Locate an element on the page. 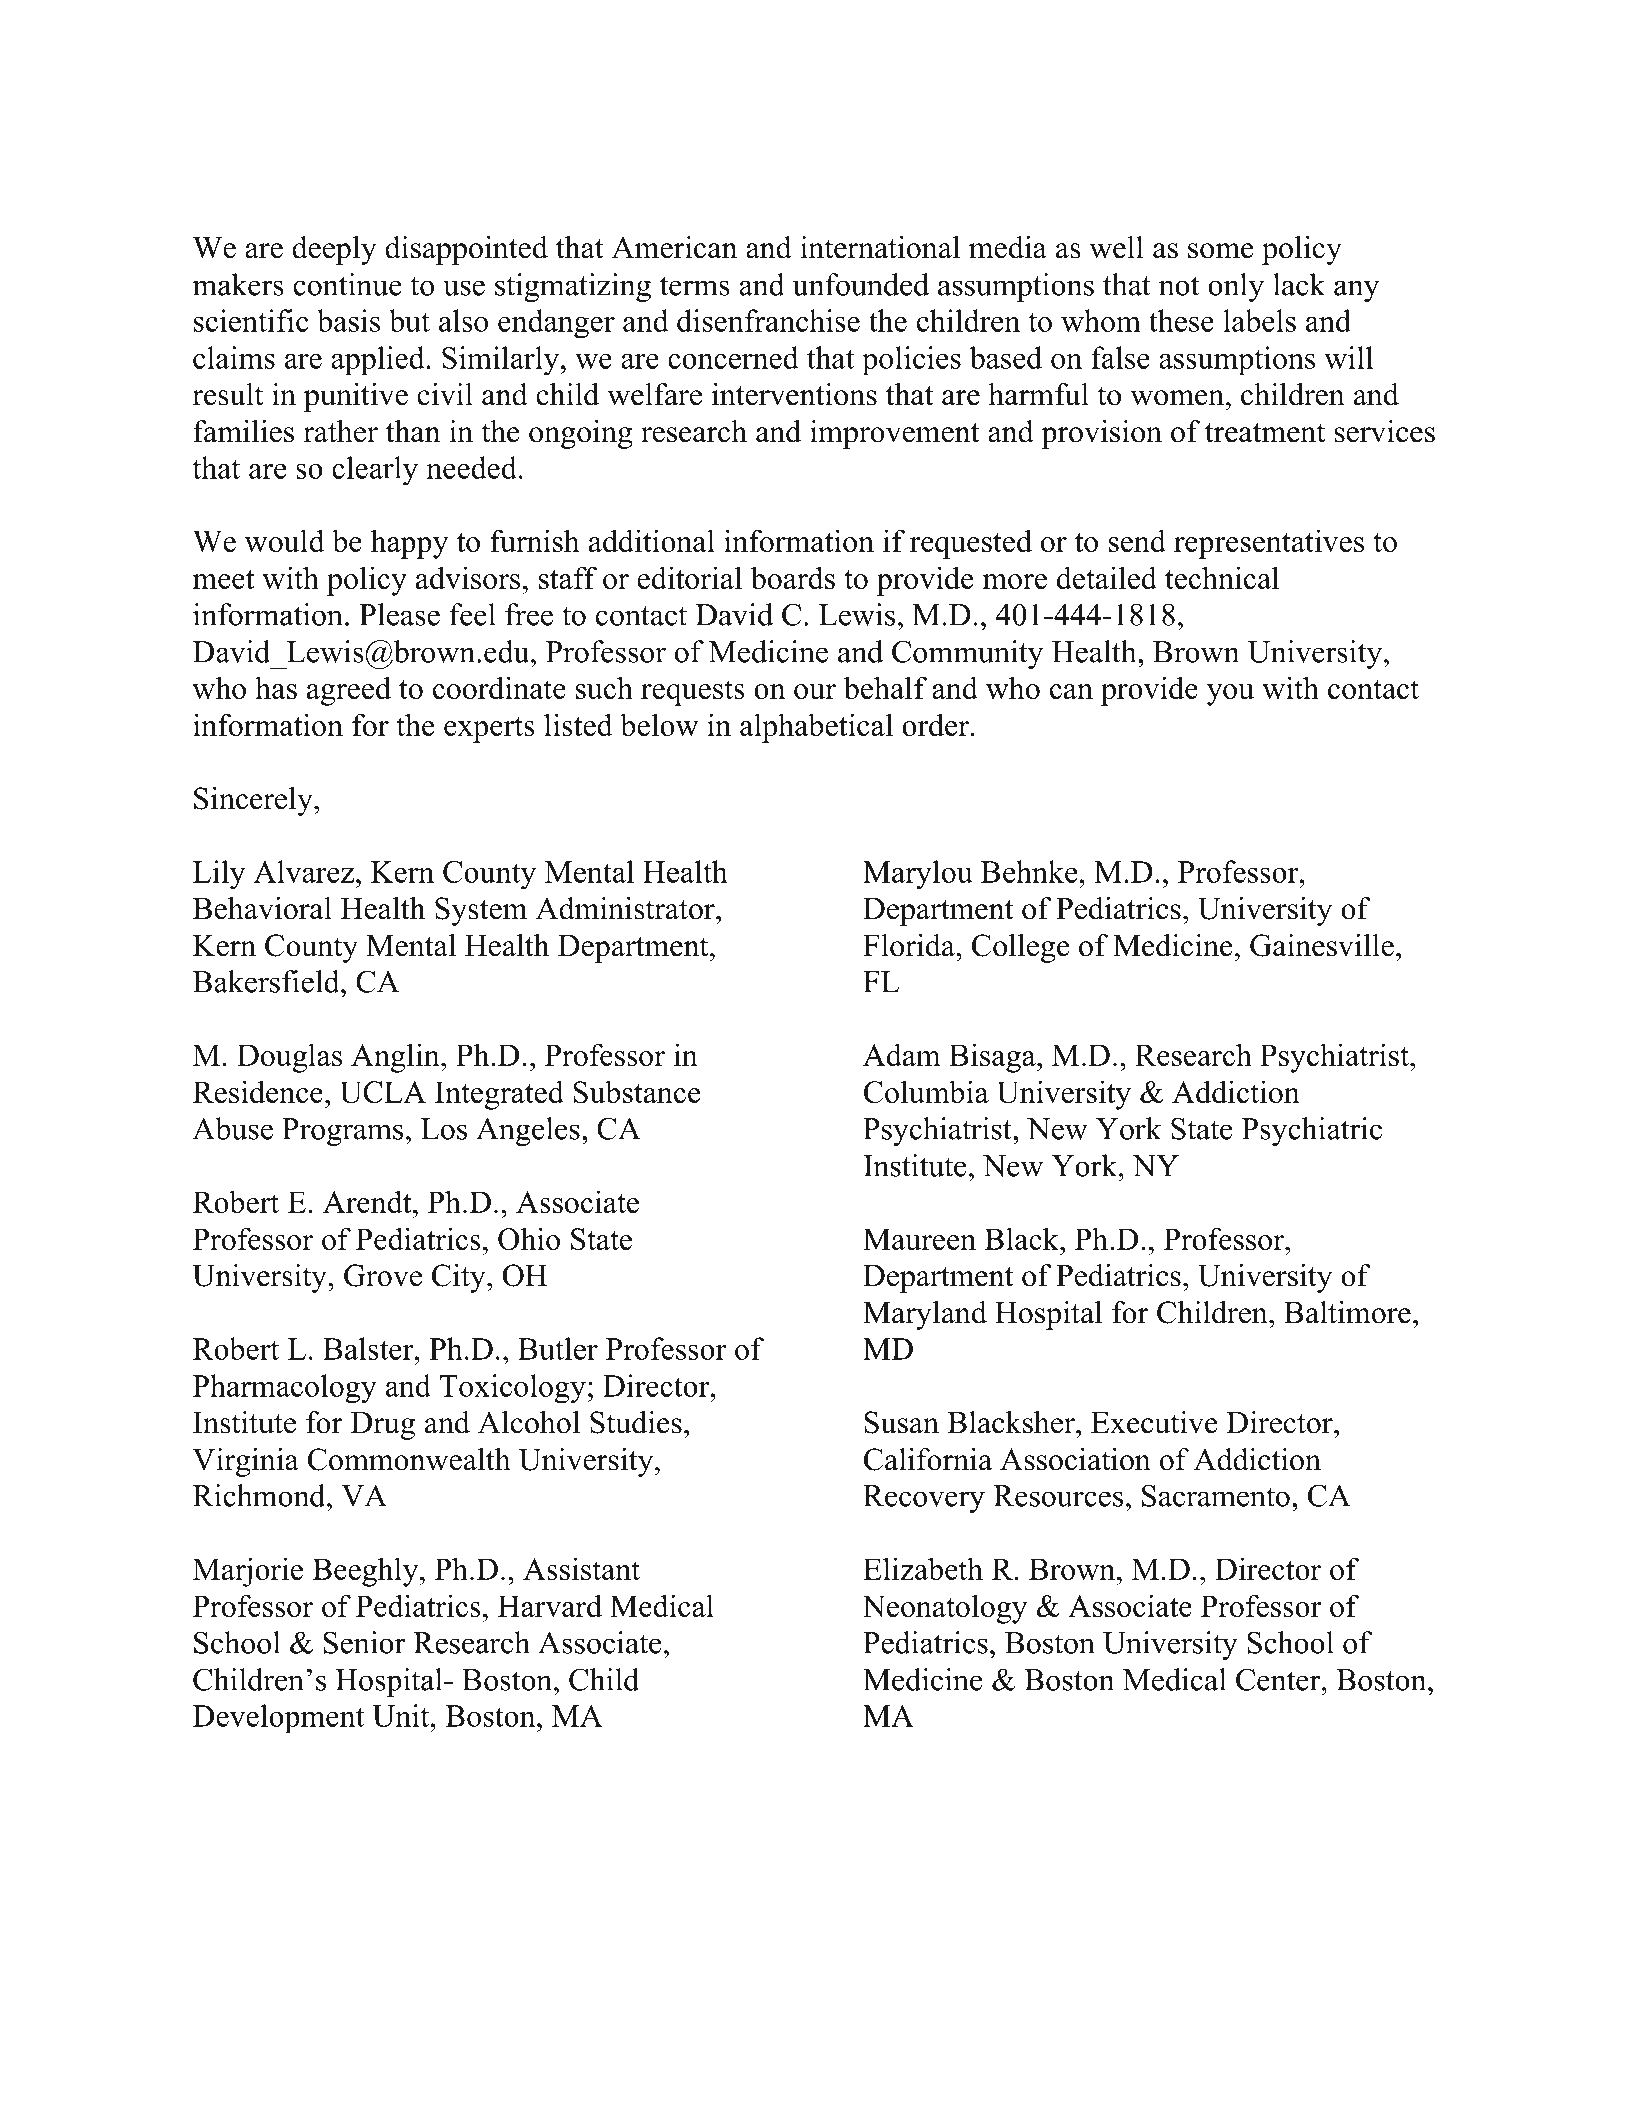 Image resolution: width=1628 pixels, height=2107 pixels. agreed is located at coordinates (349, 691).
